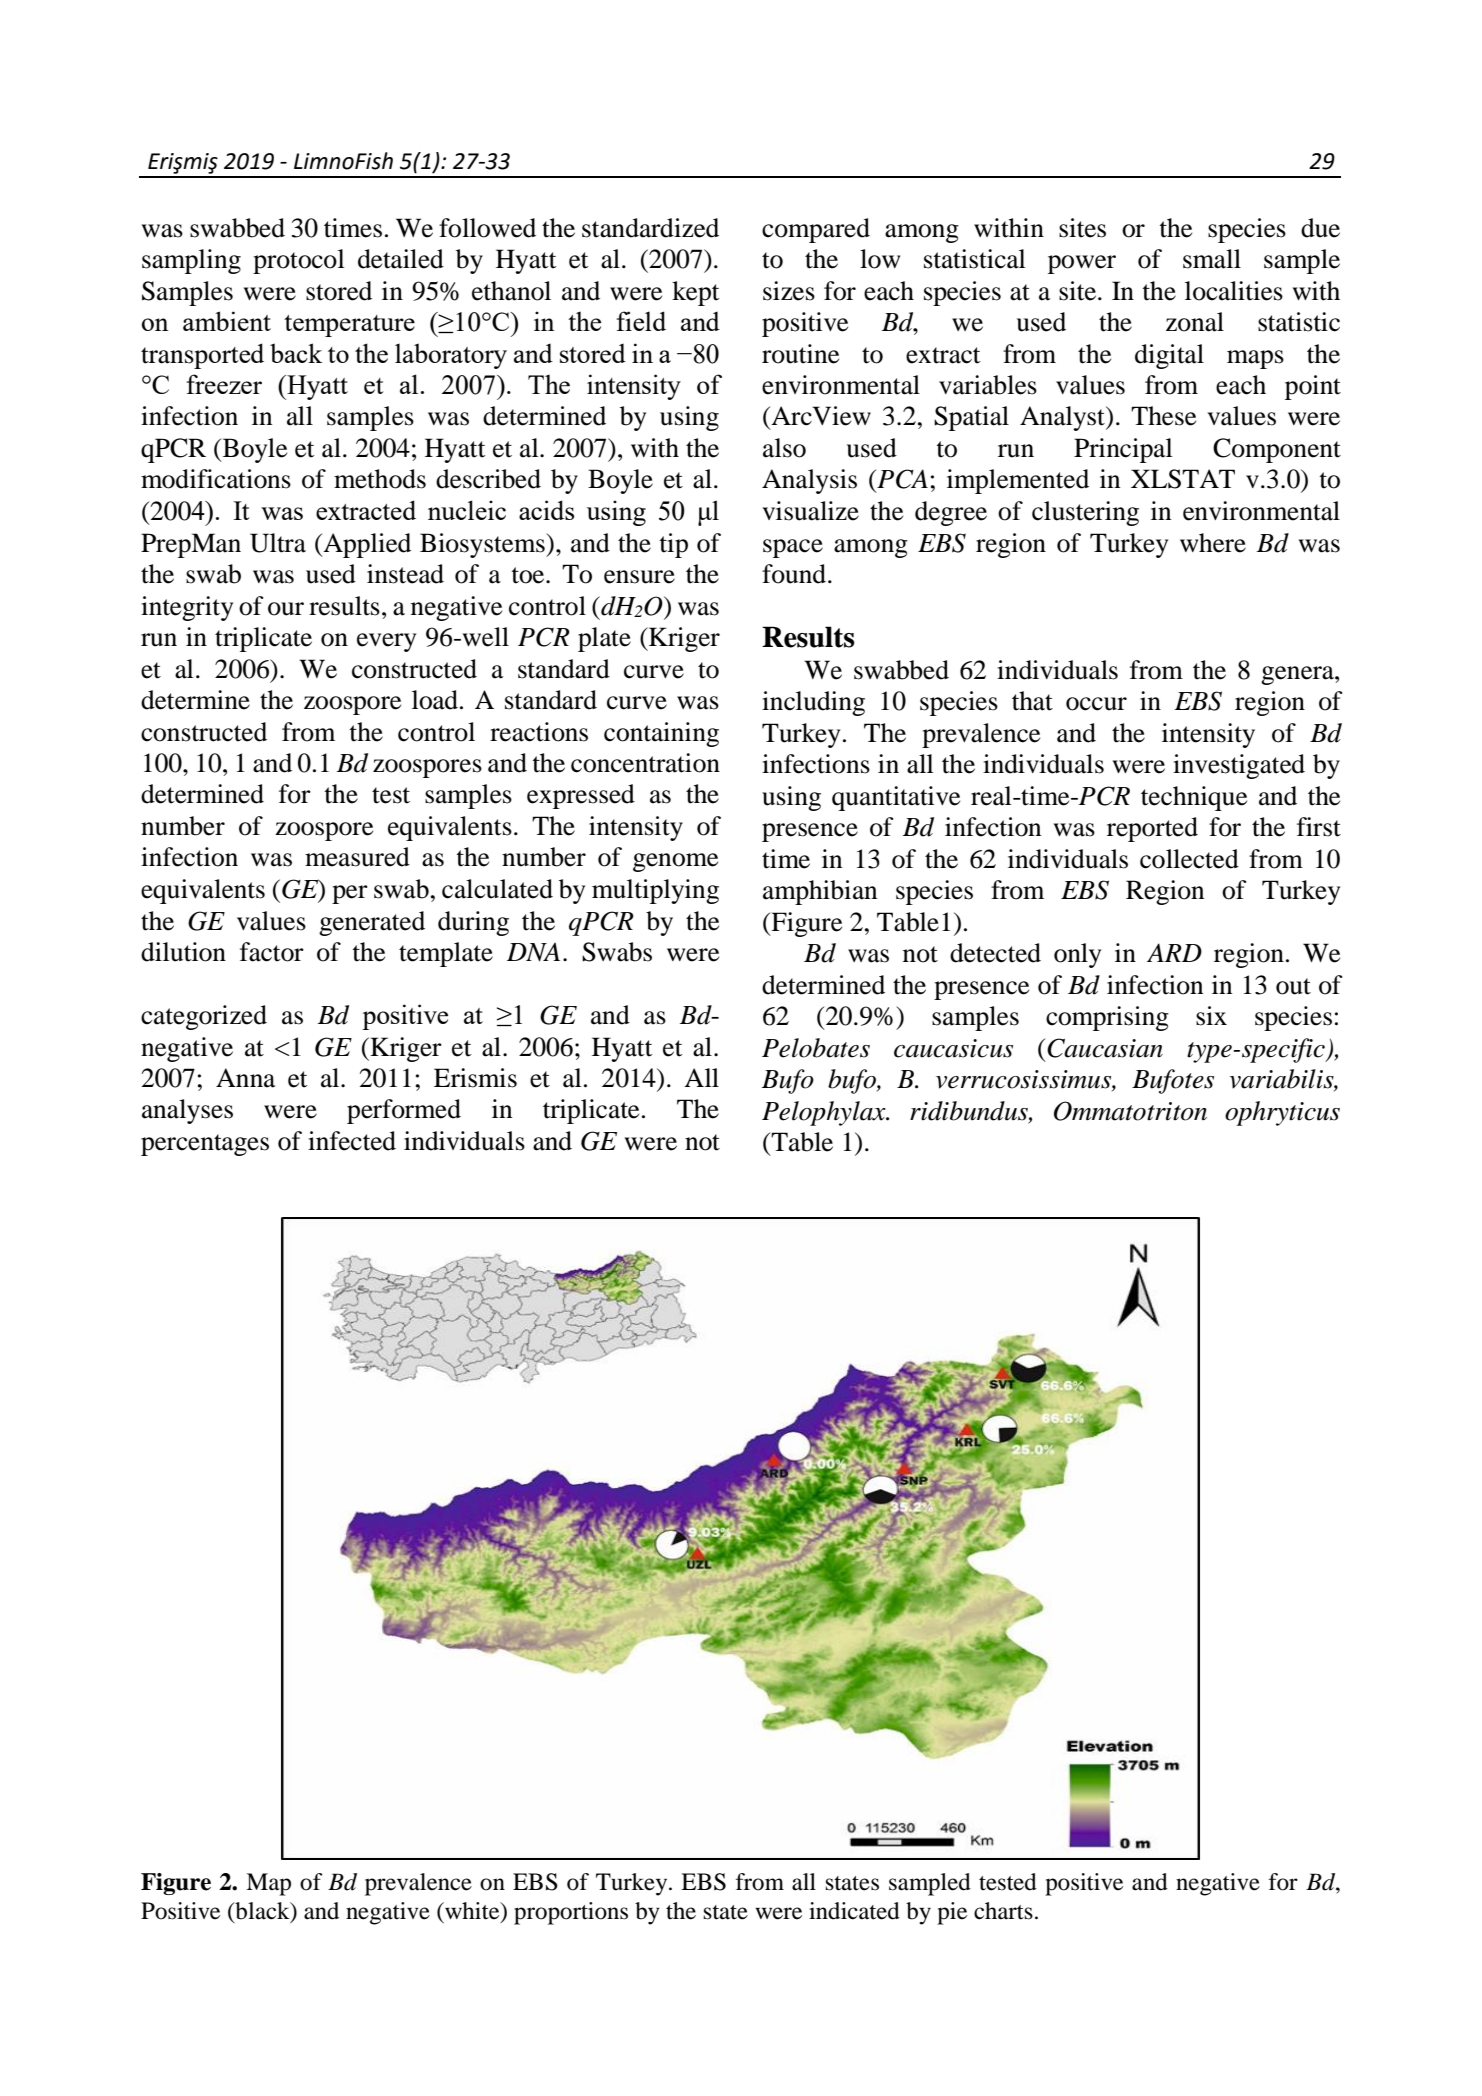  Describe the element at coordinates (245, 1078) in the screenshot. I see `Anna` at that location.
